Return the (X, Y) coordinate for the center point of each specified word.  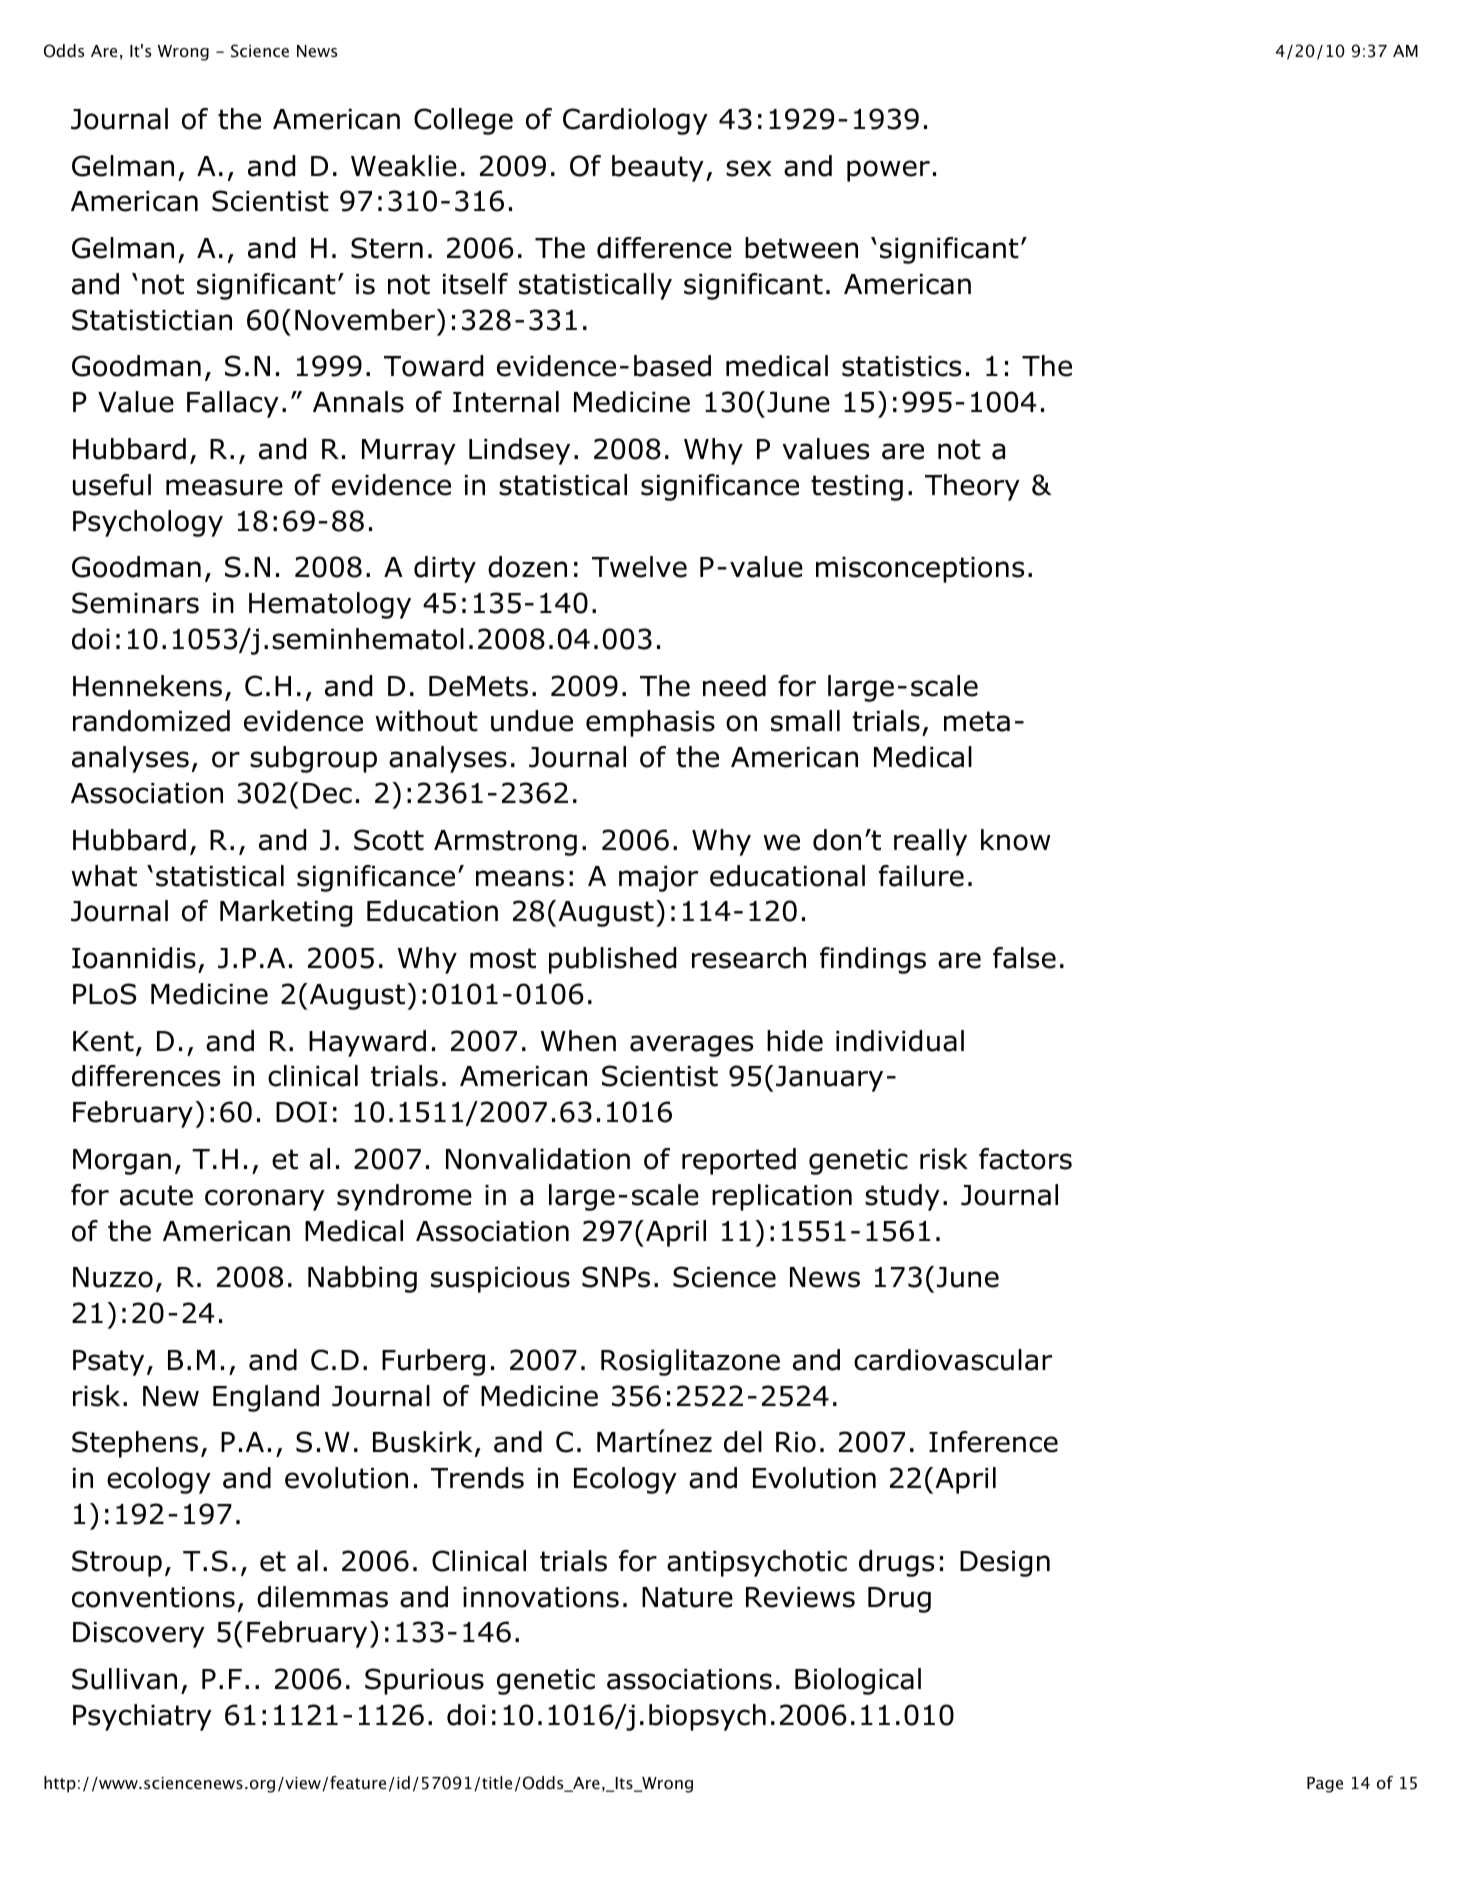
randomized (151, 721)
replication (782, 1197)
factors (1025, 1159)
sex (748, 168)
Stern (387, 248)
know (1016, 840)
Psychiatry (142, 1717)
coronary (265, 1200)
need (734, 686)
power (888, 171)
